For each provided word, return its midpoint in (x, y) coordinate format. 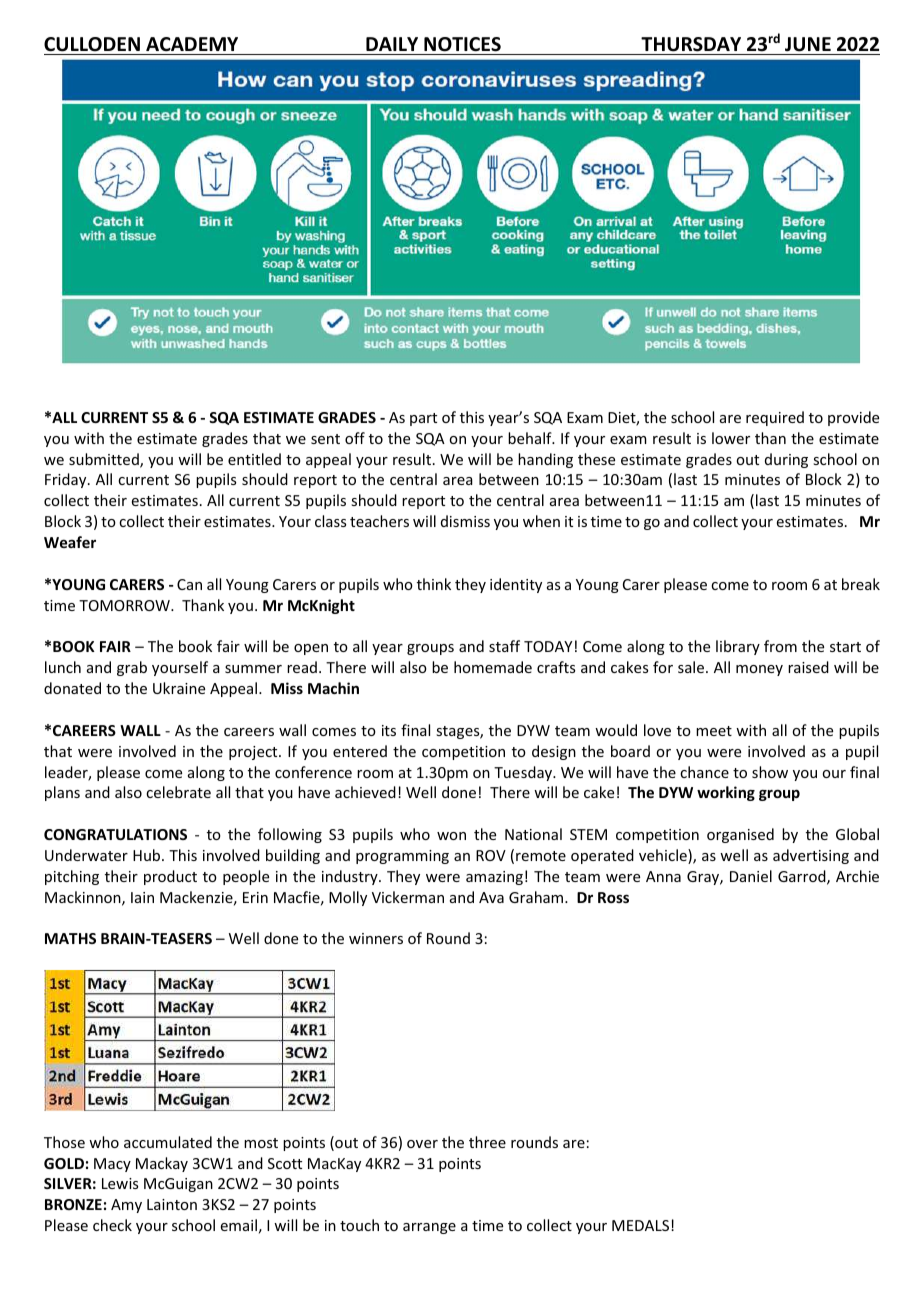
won (451, 836)
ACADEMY (192, 44)
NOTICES (462, 44)
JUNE (808, 44)
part (423, 419)
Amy (126, 1206)
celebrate (178, 792)
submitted (105, 460)
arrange (429, 1228)
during (786, 460)
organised (740, 835)
